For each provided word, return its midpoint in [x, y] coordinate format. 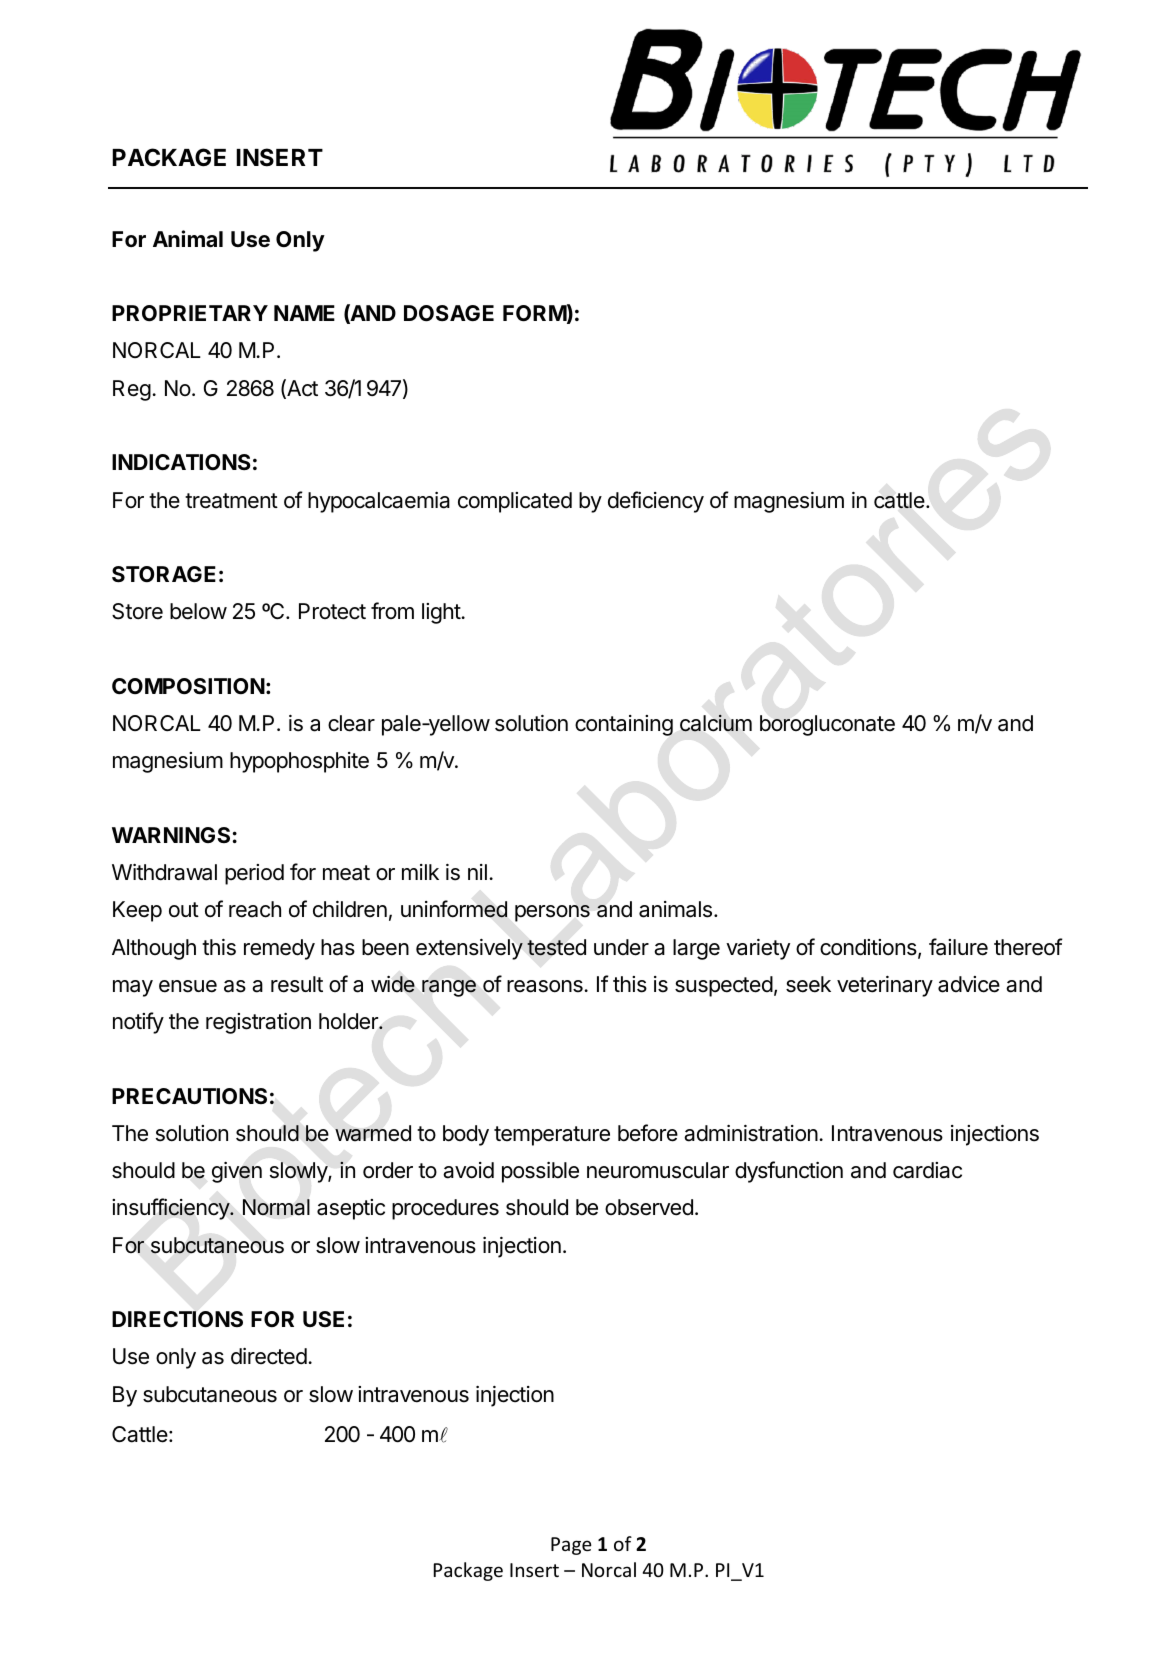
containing [624, 725]
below [198, 611]
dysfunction [789, 1172]
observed [649, 1207]
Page [571, 1546]
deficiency [656, 502]
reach [255, 909]
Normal [276, 1207]
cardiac [927, 1170]
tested [556, 947]
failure [958, 947]
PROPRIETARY [190, 313]
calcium [716, 723]
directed [270, 1356]
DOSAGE [449, 313]
